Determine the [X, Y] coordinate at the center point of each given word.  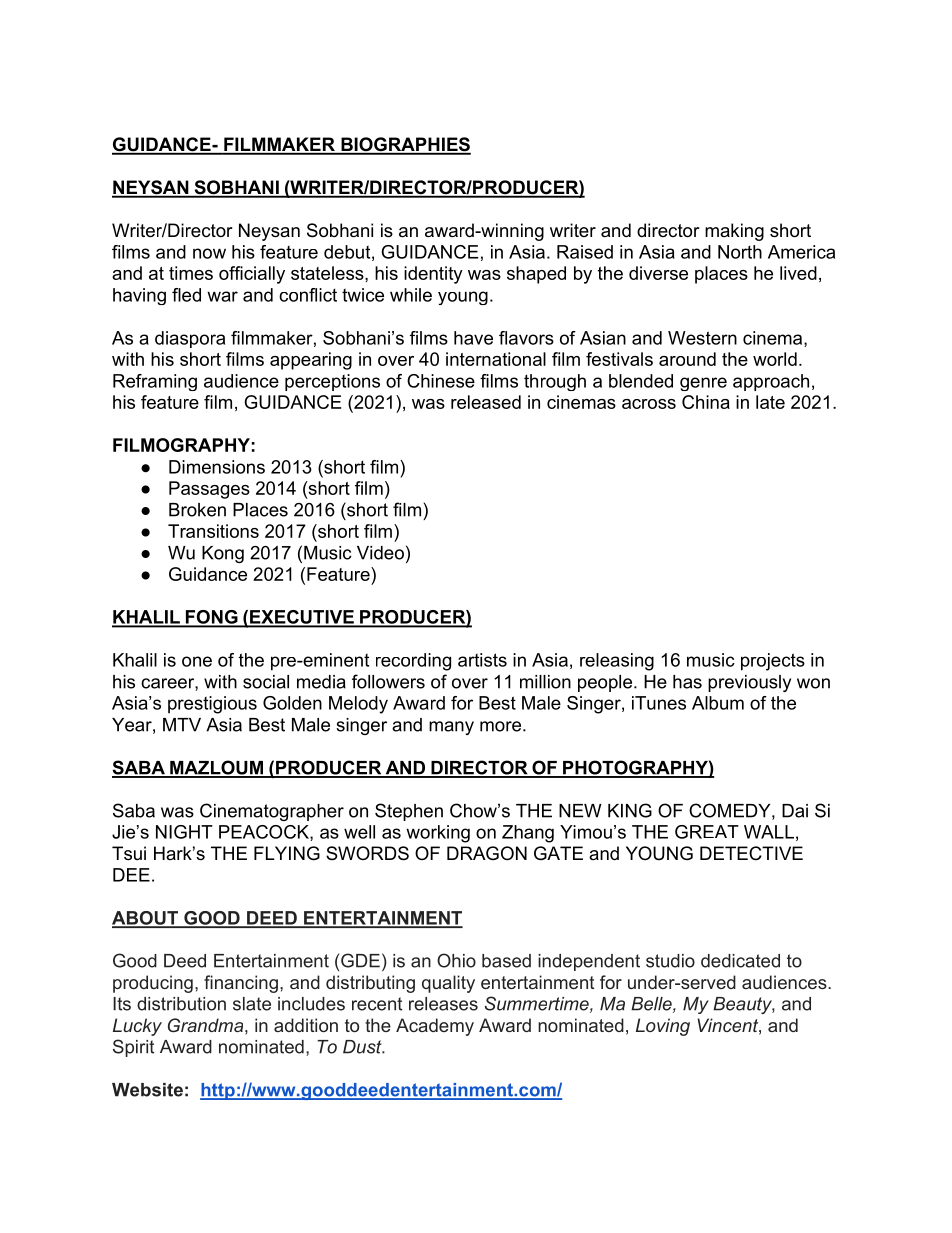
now [209, 253]
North [740, 252]
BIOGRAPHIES [405, 145]
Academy [435, 1027]
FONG [211, 618]
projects [773, 662]
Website [147, 1090]
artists [482, 660]
